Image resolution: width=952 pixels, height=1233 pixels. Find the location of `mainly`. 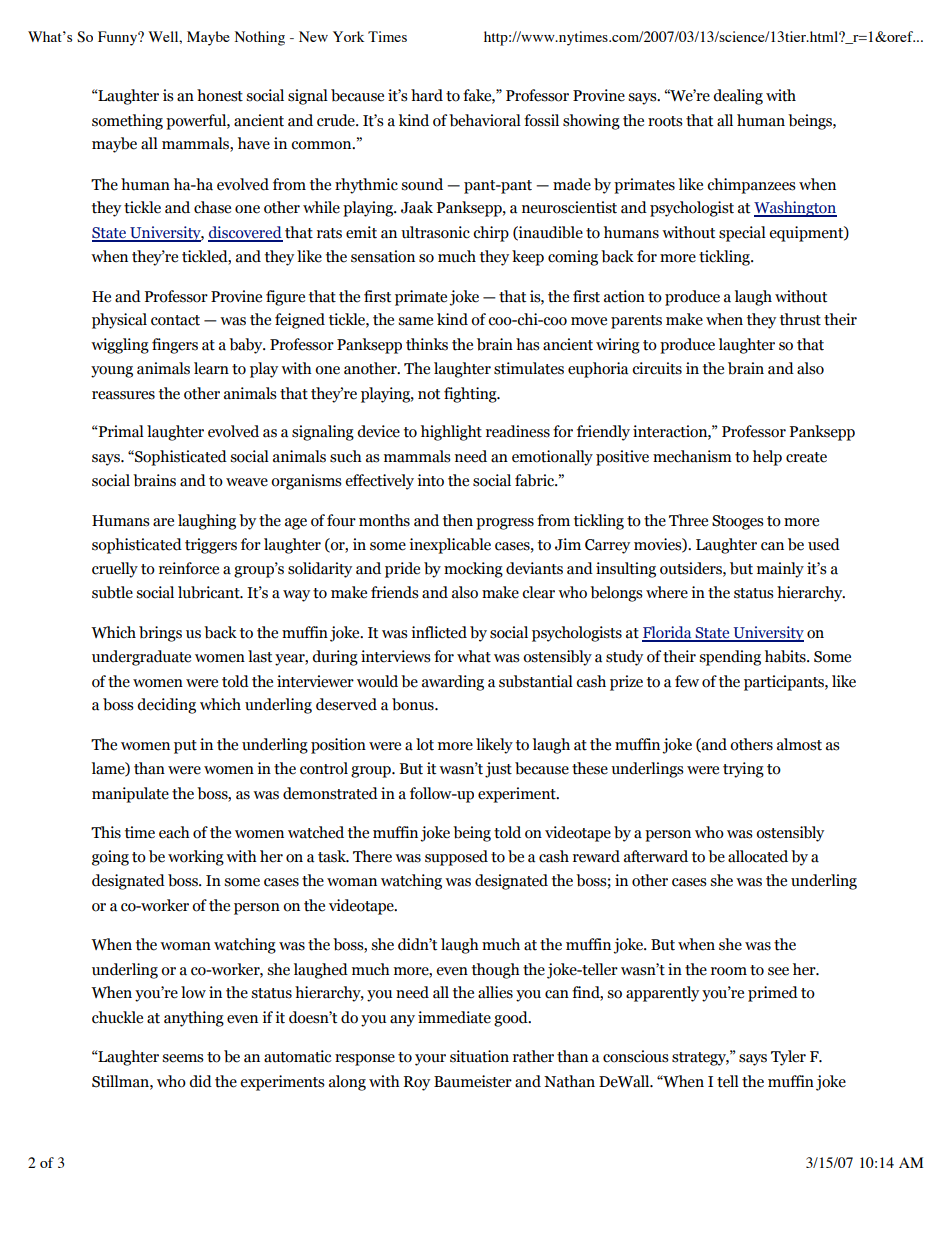

mainly is located at coordinates (780, 570).
